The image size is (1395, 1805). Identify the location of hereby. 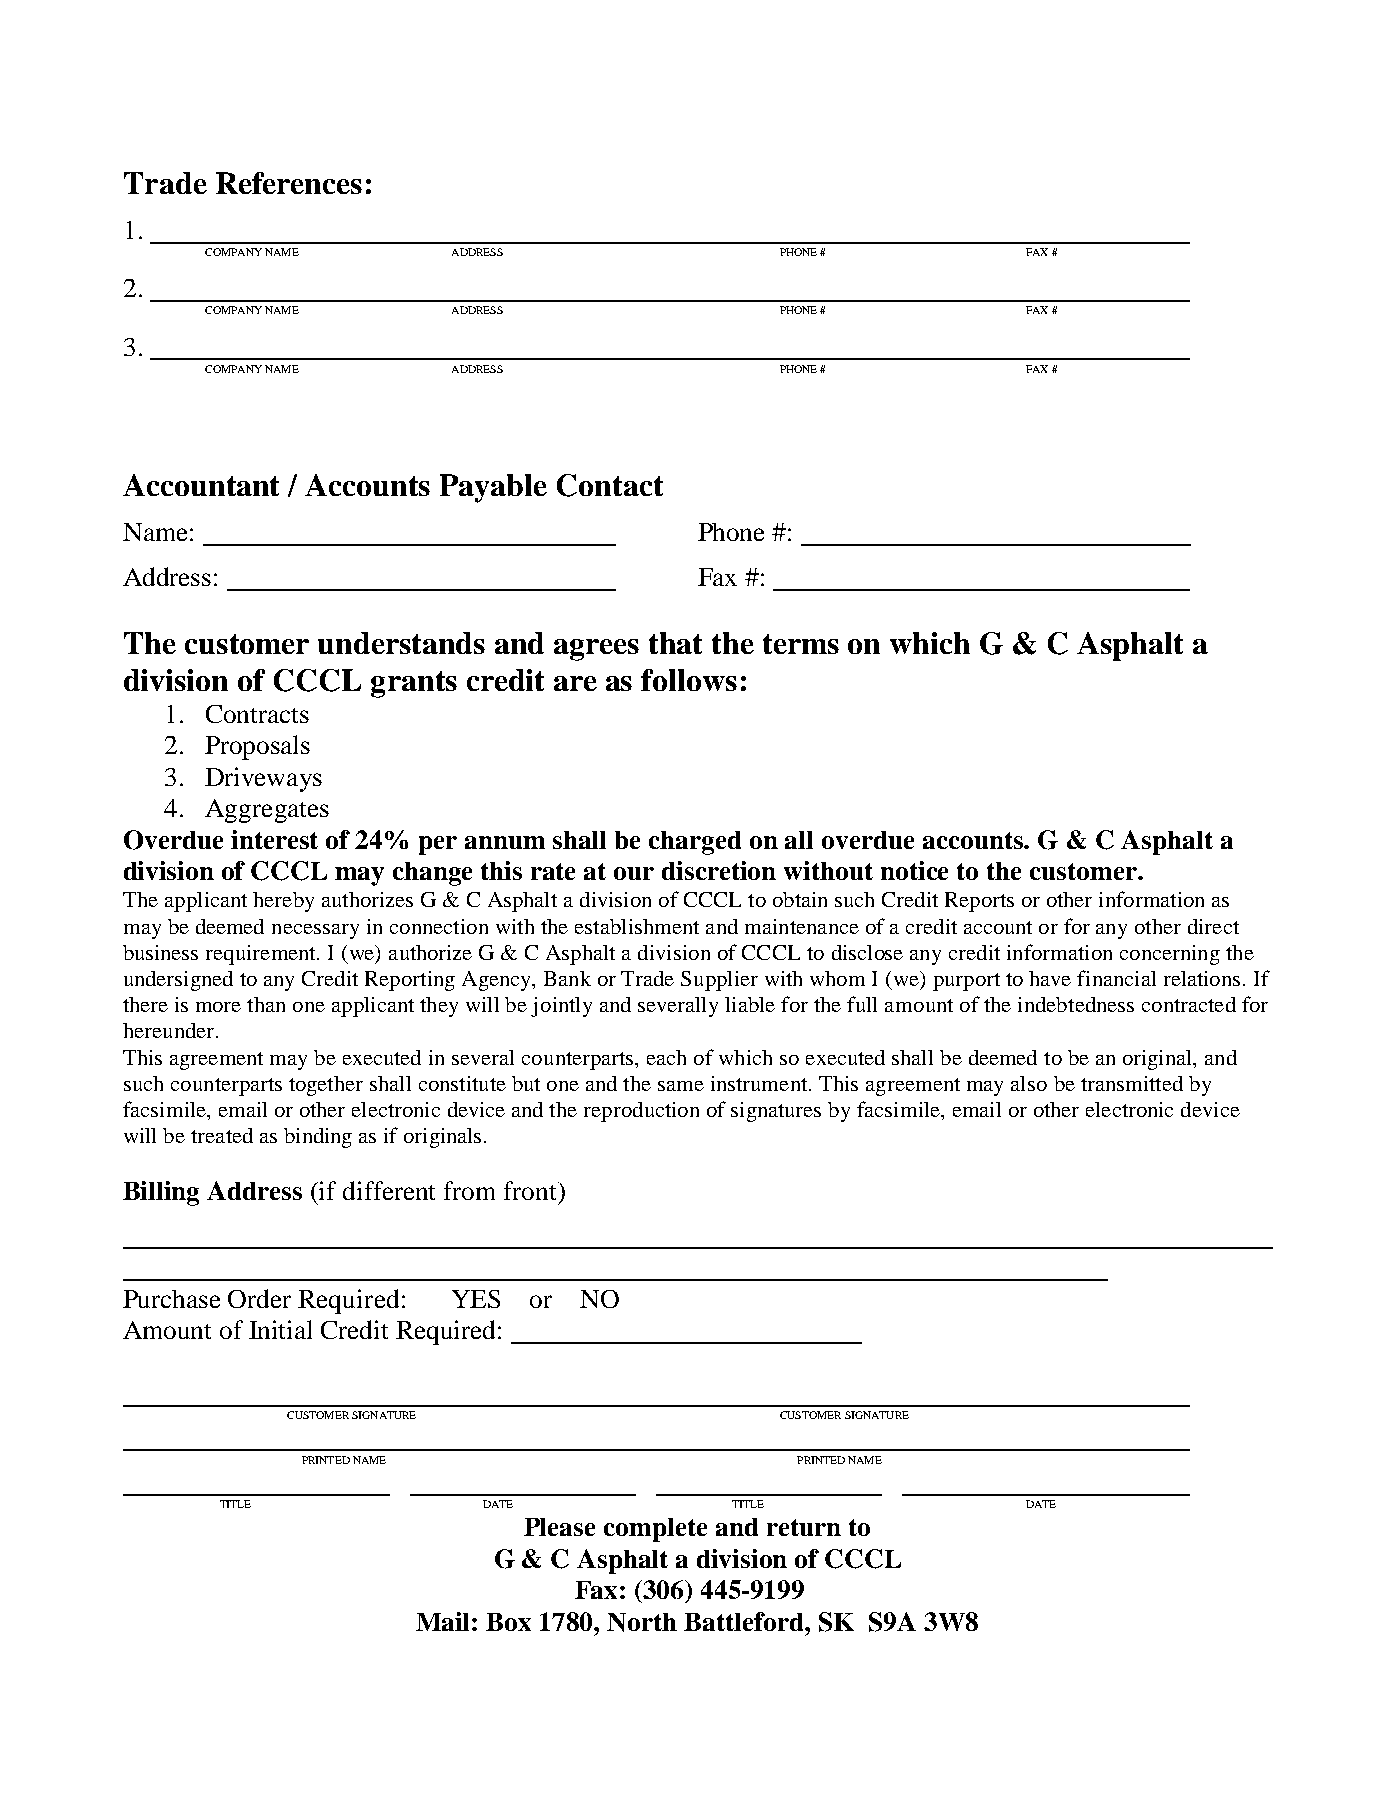
(283, 902).
